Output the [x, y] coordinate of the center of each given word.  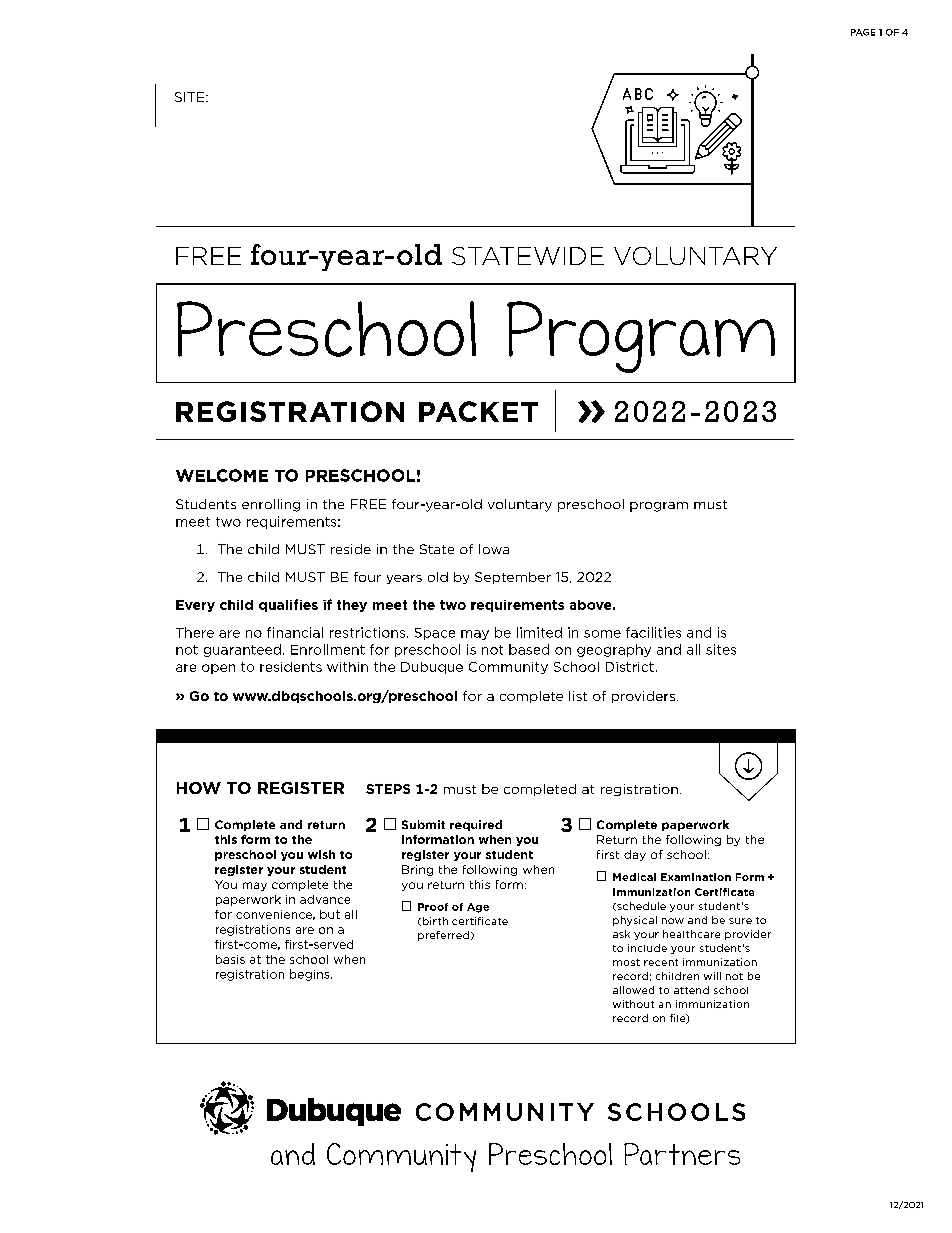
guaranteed [242, 650]
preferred [443, 936]
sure [740, 921]
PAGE [863, 32]
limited [539, 632]
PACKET [478, 411]
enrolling [271, 505]
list [578, 696]
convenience [275, 915]
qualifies [288, 605]
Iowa [494, 549]
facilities [653, 632]
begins [311, 975]
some [602, 634]
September [513, 578]
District [630, 667]
